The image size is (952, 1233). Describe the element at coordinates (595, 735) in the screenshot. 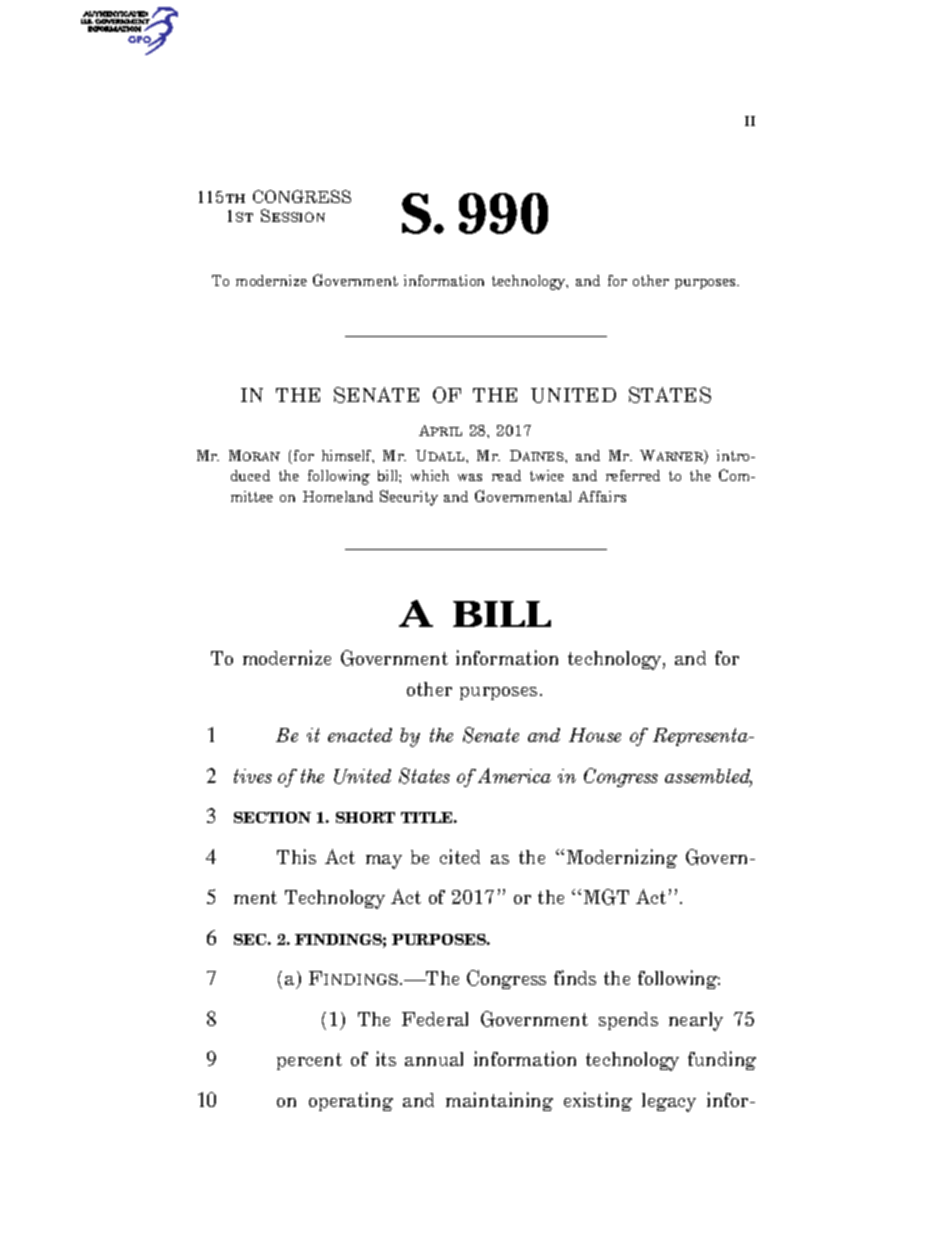

I see `House` at that location.
